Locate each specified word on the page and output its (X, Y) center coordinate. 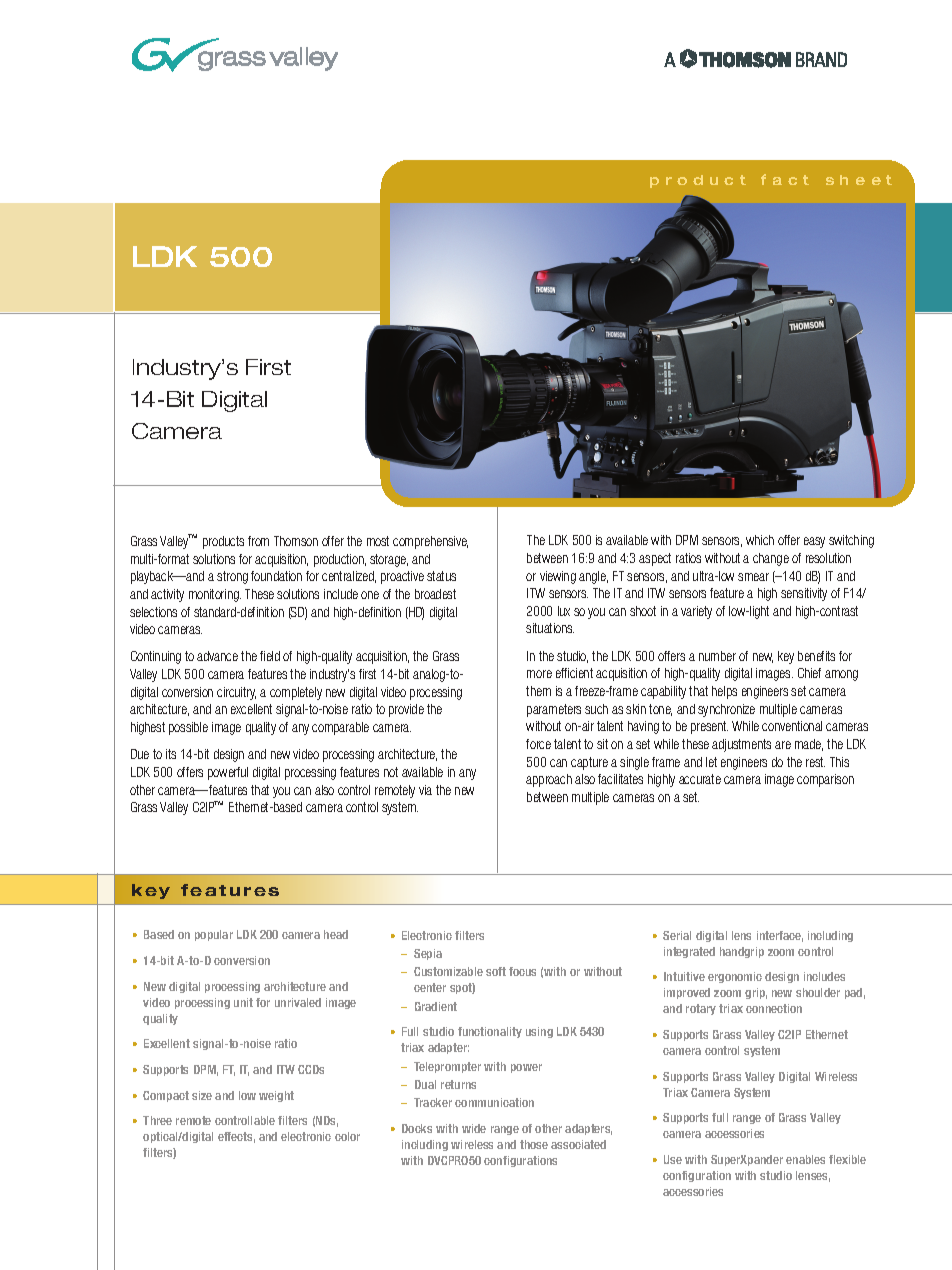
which (760, 540)
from (258, 541)
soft (496, 971)
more (539, 674)
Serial (677, 935)
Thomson (296, 541)
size (202, 1095)
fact (785, 179)
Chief (809, 673)
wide (474, 1128)
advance (217, 656)
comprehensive (430, 542)
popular (214, 935)
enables (805, 1159)
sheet (859, 180)
